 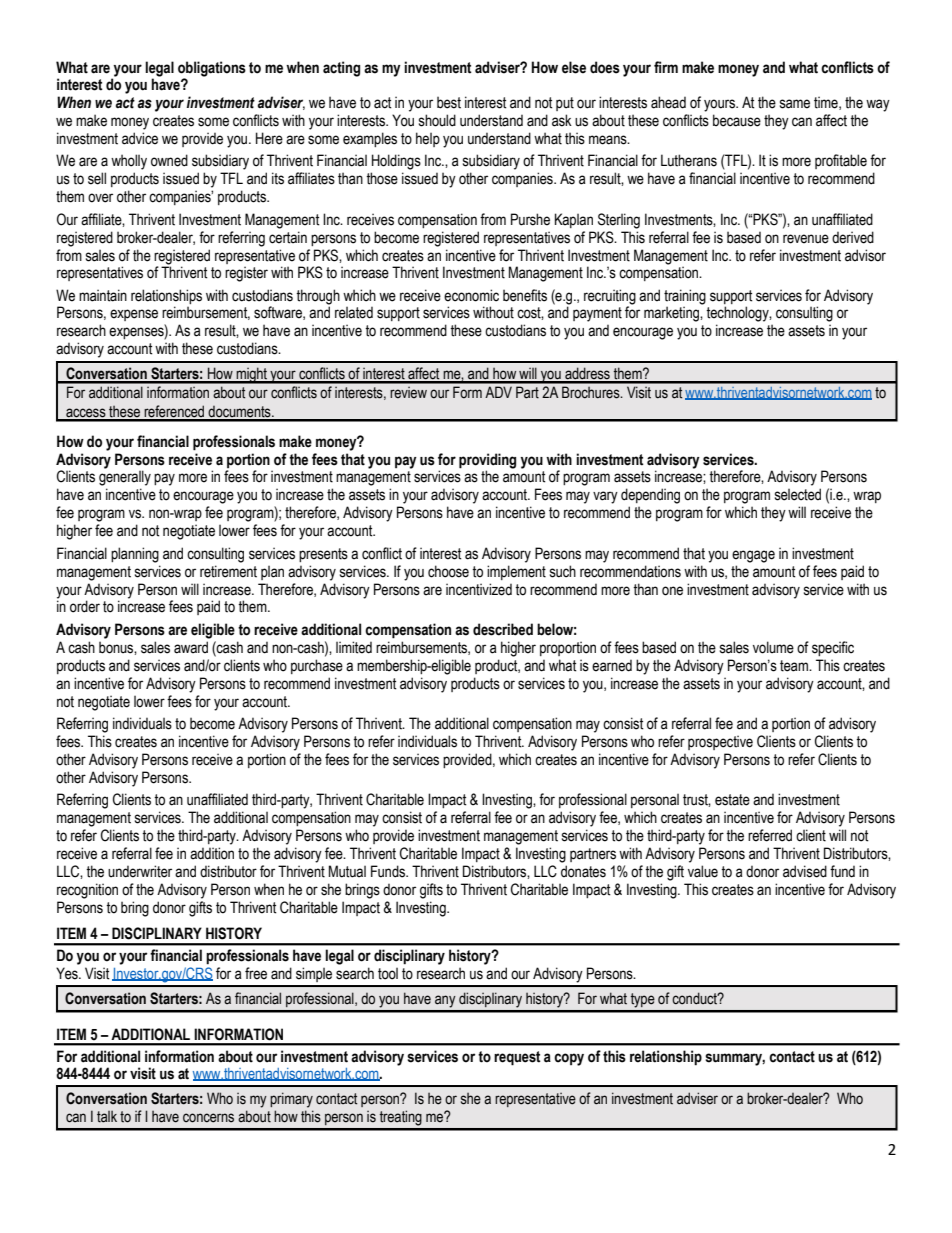 What do you see at coordinates (479, 589) in the image?
I see `incentivized` at bounding box center [479, 589].
